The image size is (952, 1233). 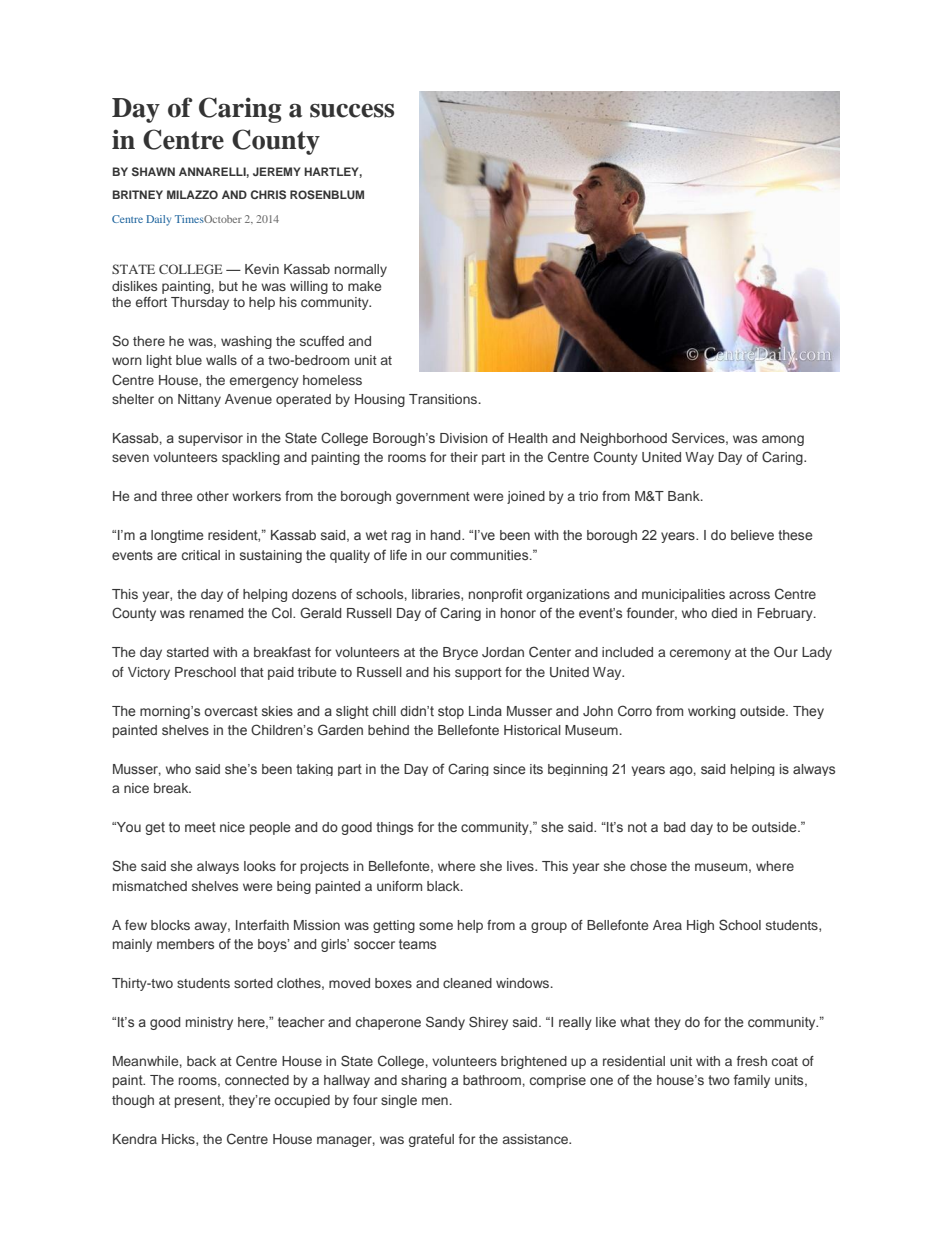 What do you see at coordinates (153, 171) in the screenshot?
I see `SHAWN` at bounding box center [153, 171].
